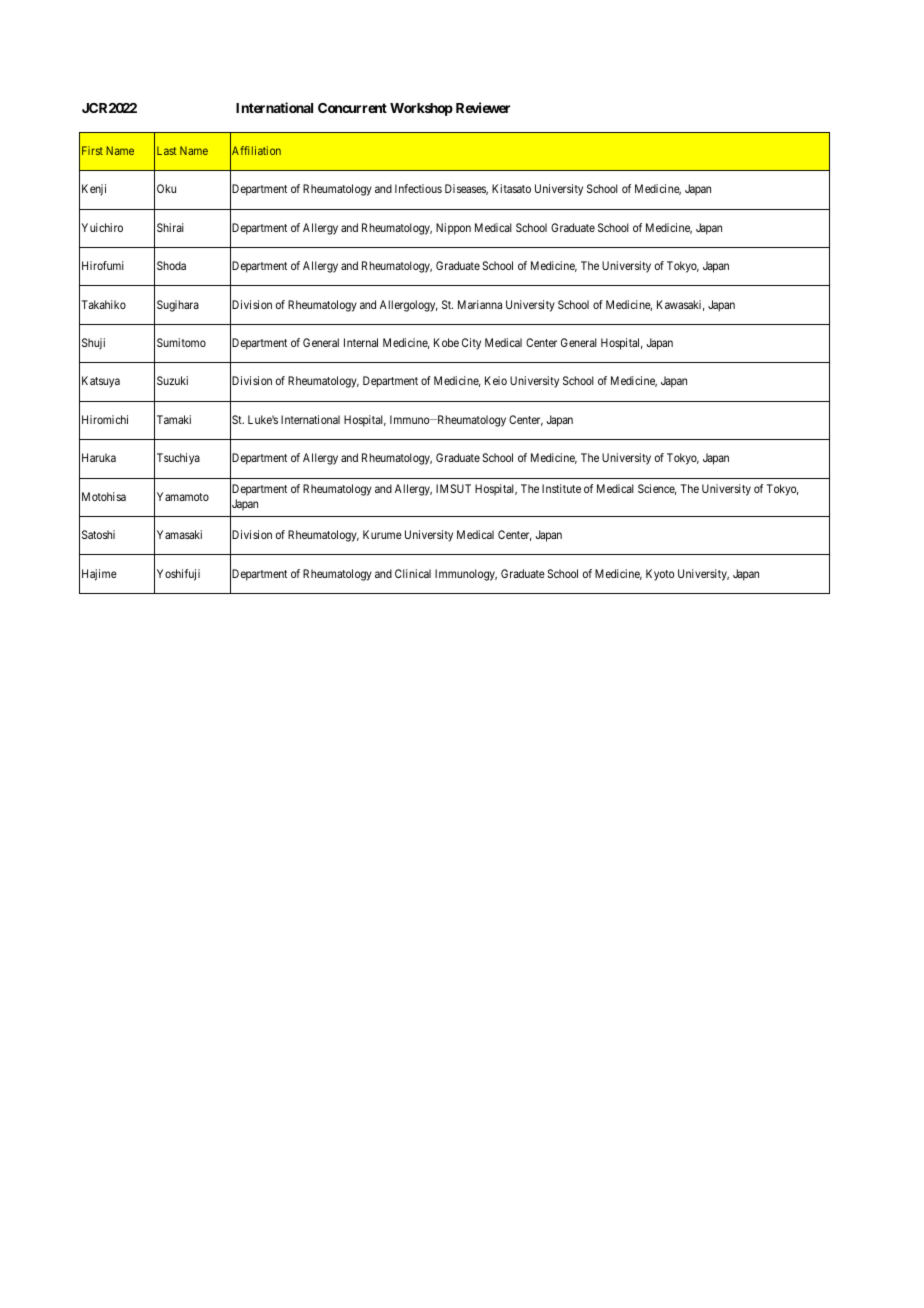 The image size is (924, 1308). I want to click on Internal, so click(361, 342).
